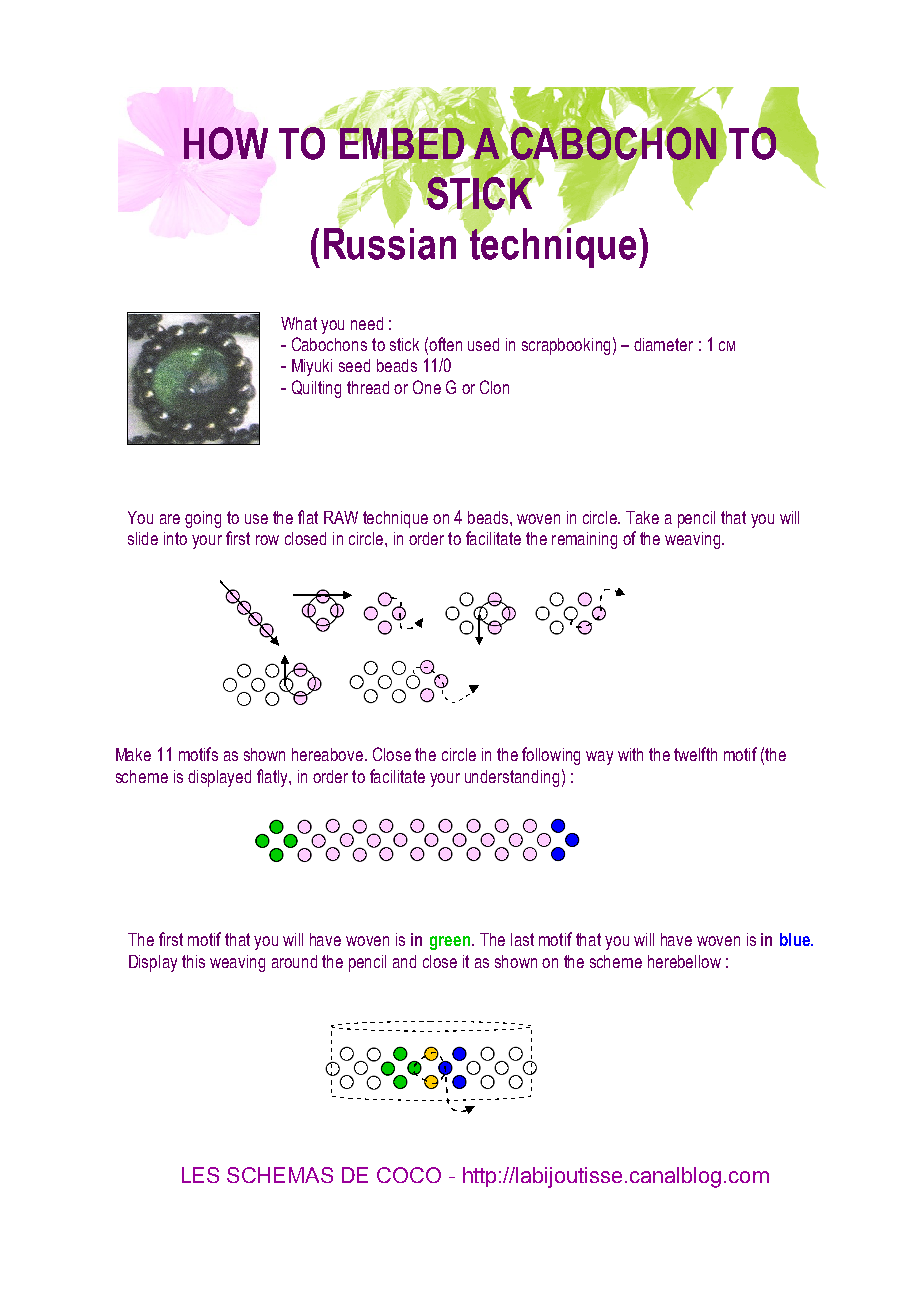 The height and width of the screenshot is (1308, 924). I want to click on Russian, so click(390, 242).
